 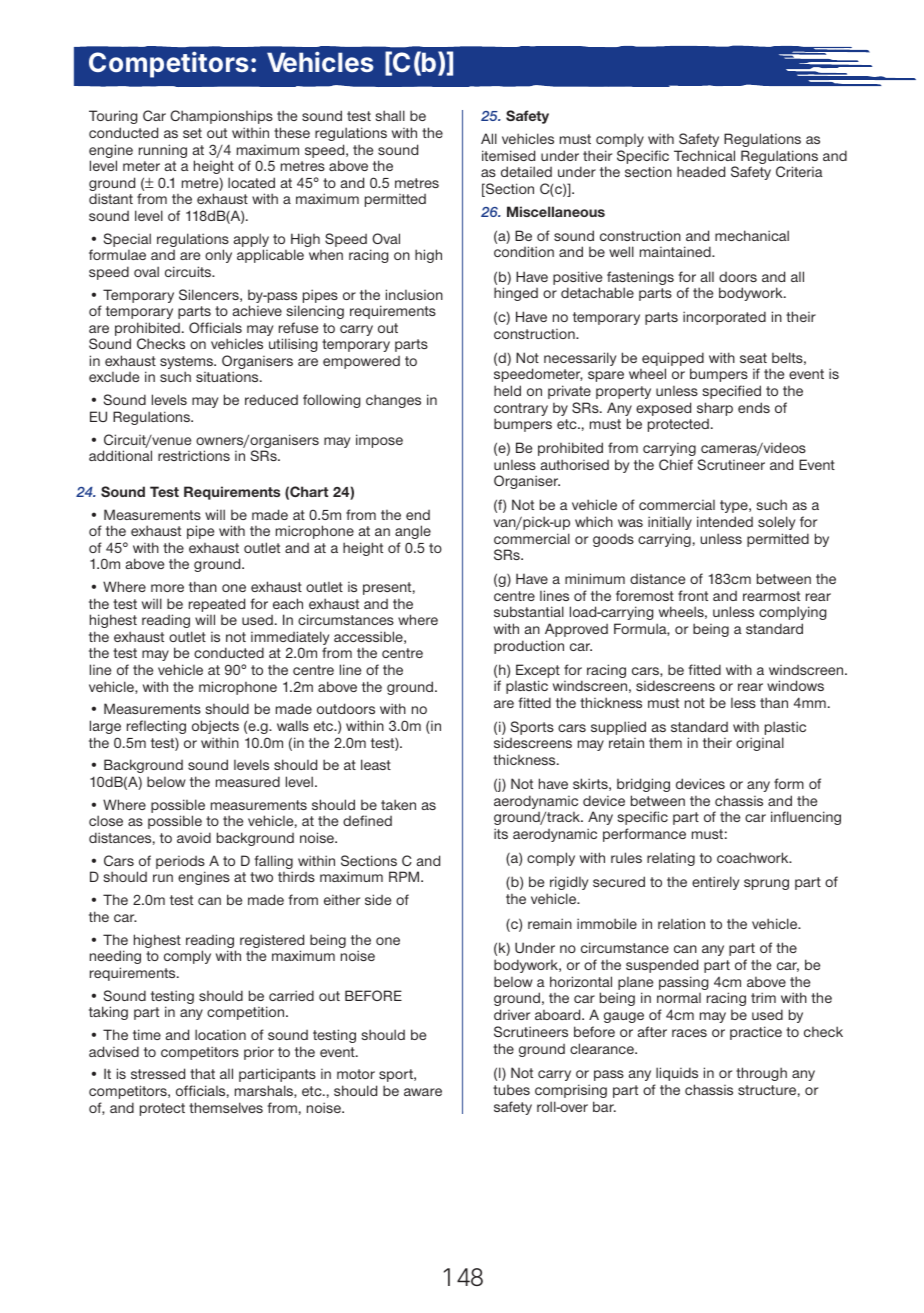 What do you see at coordinates (405, 876) in the document?
I see `RPM` at bounding box center [405, 876].
